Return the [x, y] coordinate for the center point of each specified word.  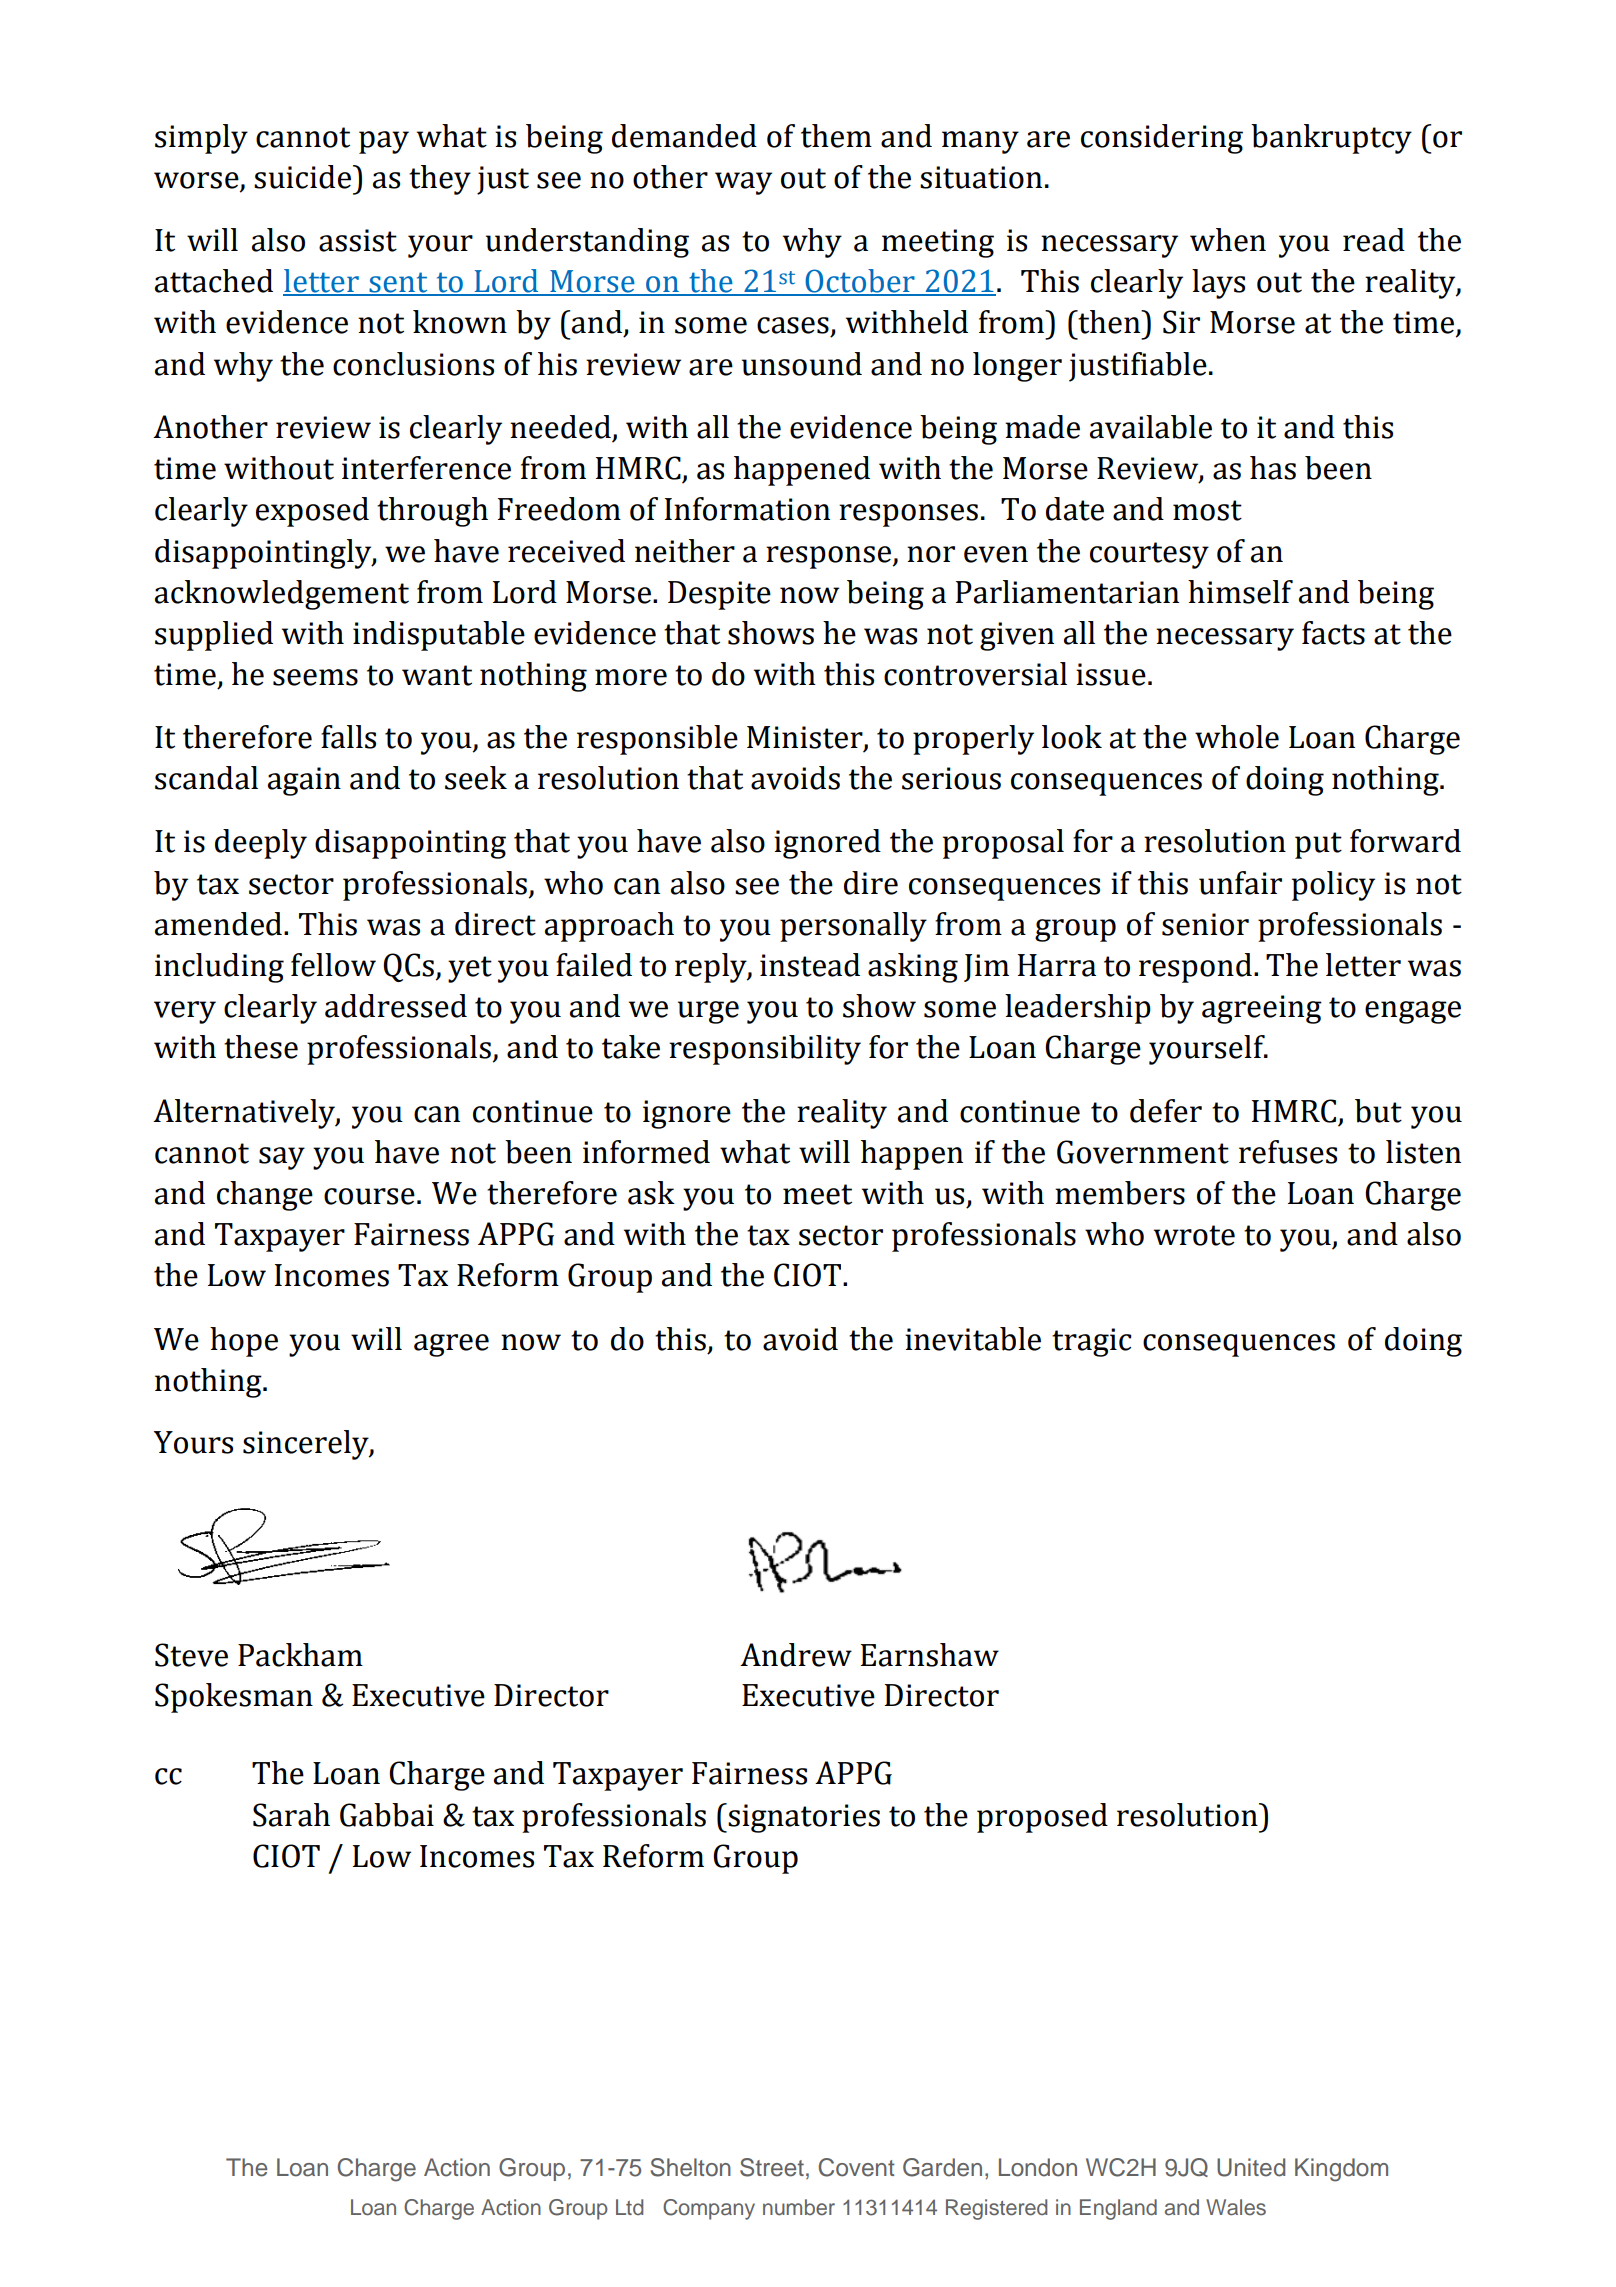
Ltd [629, 2207]
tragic [1091, 1342]
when [1228, 240]
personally [853, 927]
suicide [302, 177]
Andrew [796, 1655]
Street [772, 2167]
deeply [261, 844]
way [743, 183]
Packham [300, 1655]
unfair [1240, 883]
